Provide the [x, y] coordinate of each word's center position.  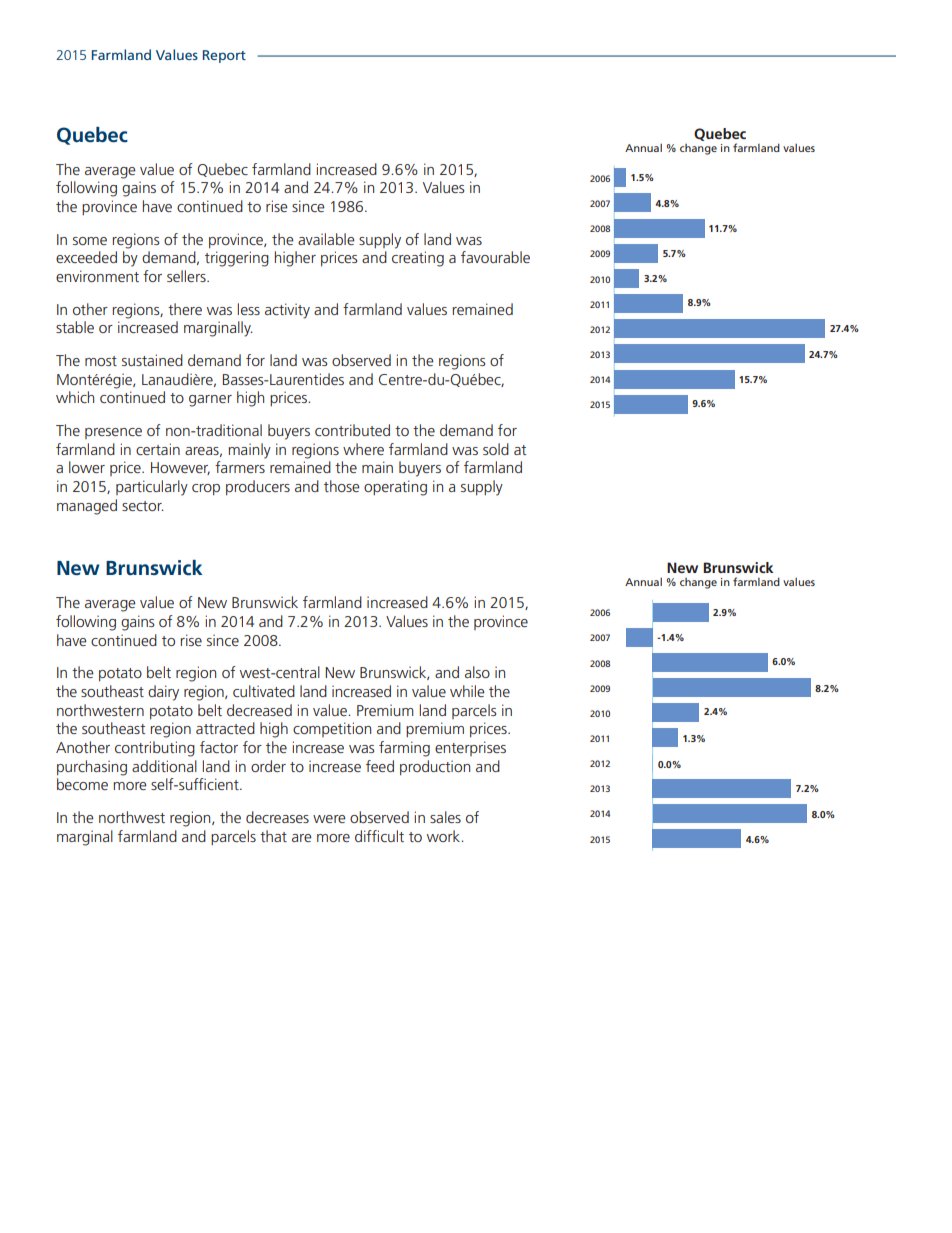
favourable [495, 257]
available [326, 239]
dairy [163, 693]
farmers [240, 467]
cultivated [264, 691]
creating [418, 259]
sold [496, 449]
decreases [277, 817]
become [82, 784]
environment [97, 276]
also [477, 672]
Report [224, 56]
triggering [237, 259]
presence [113, 433]
